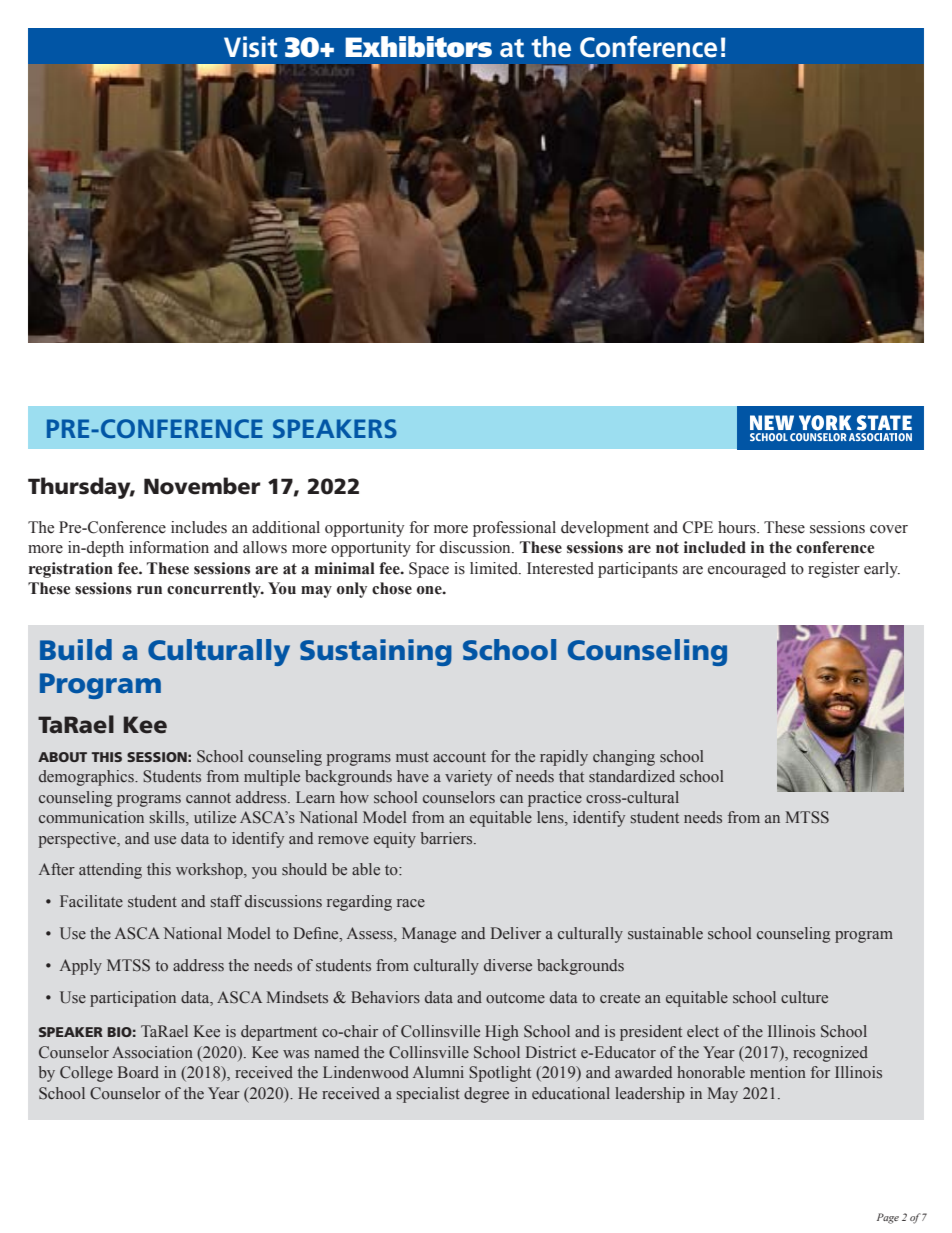  I want to click on encouraged, so click(747, 570).
